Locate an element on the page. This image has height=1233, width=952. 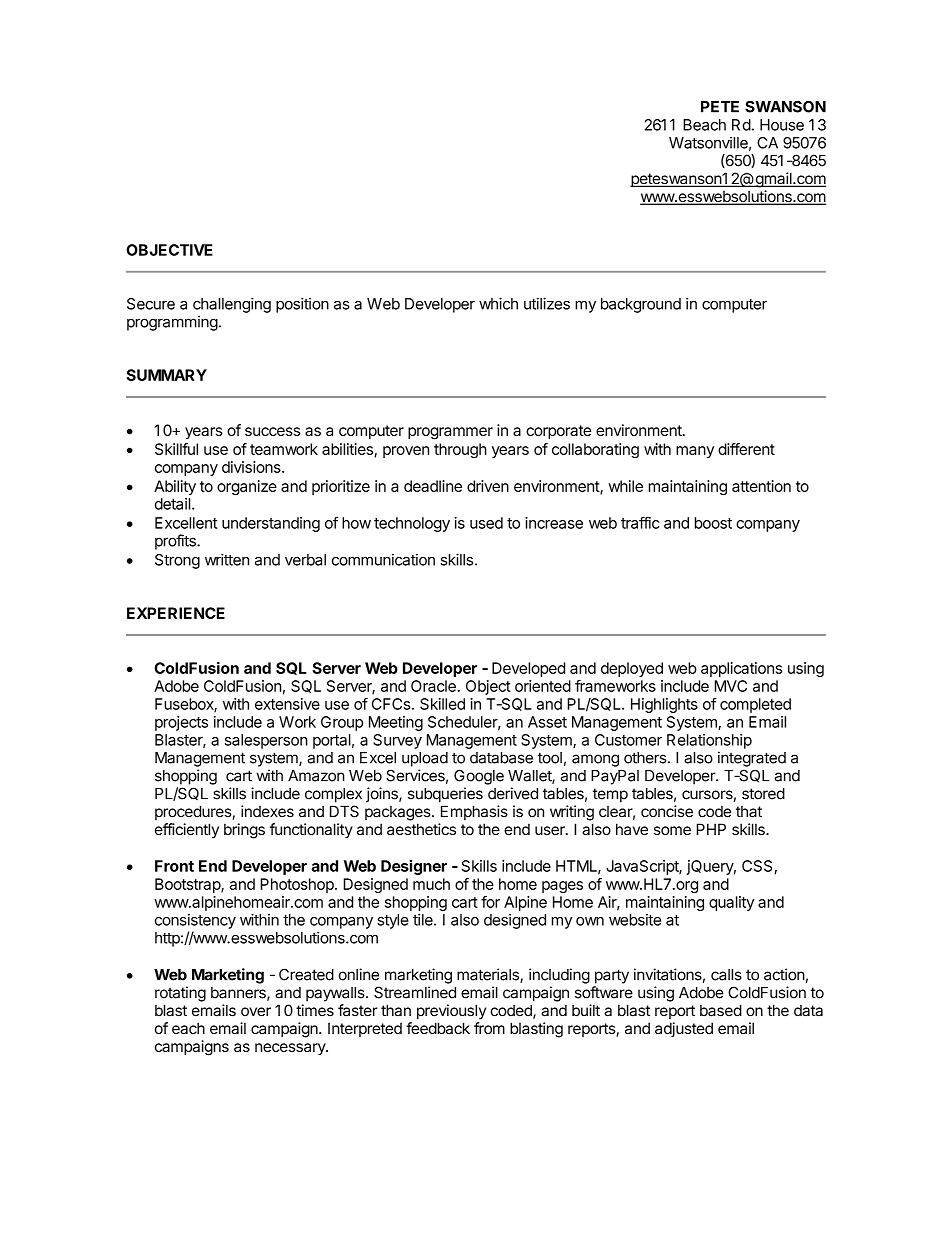
programming is located at coordinates (172, 323).
